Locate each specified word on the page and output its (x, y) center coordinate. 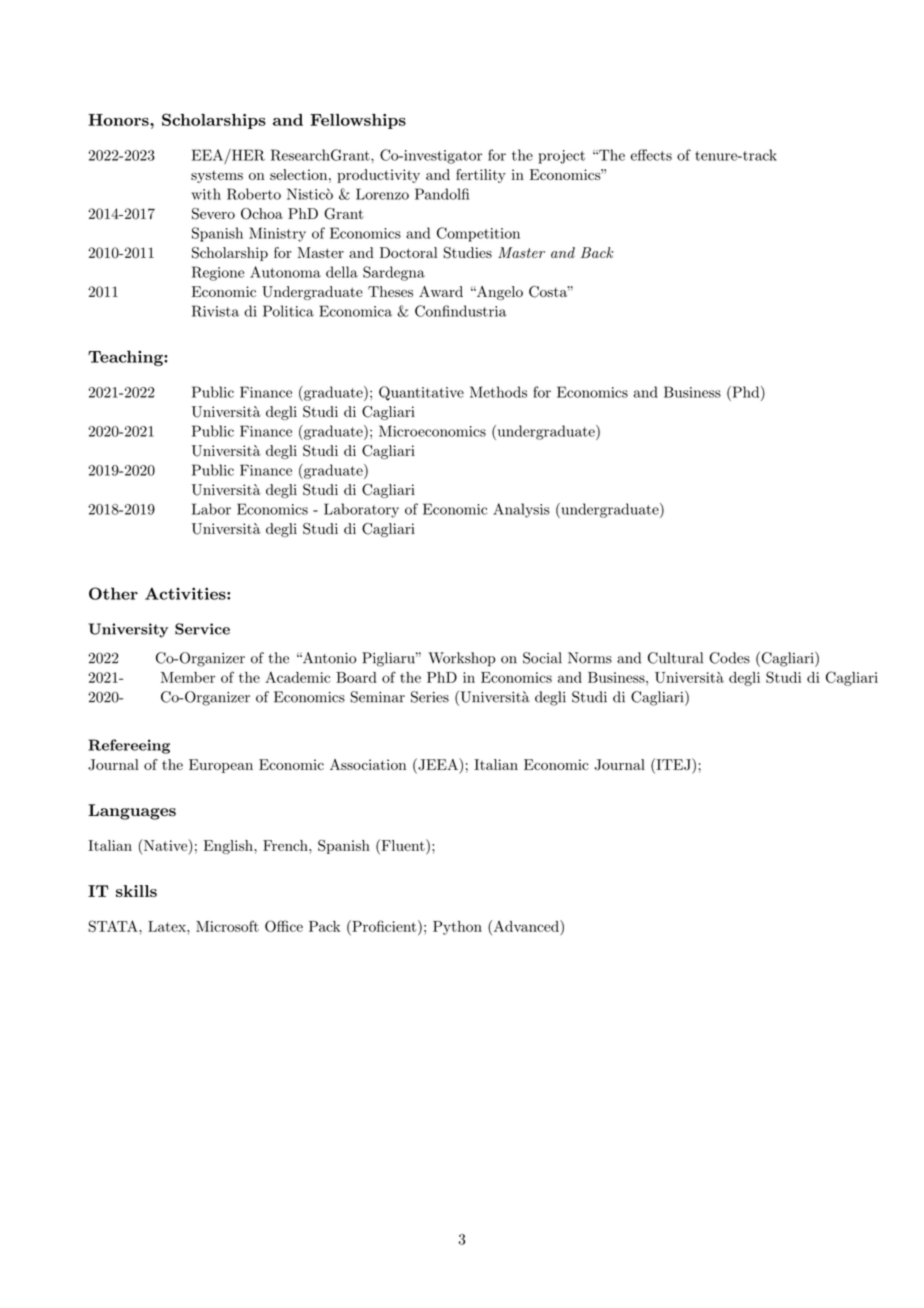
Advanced (526, 926)
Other (113, 593)
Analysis (521, 510)
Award (441, 291)
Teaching (126, 358)
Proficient (383, 926)
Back (597, 252)
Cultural (675, 658)
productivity (378, 176)
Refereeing (129, 746)
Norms (590, 658)
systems (217, 177)
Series (430, 697)
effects (651, 155)
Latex (168, 926)
